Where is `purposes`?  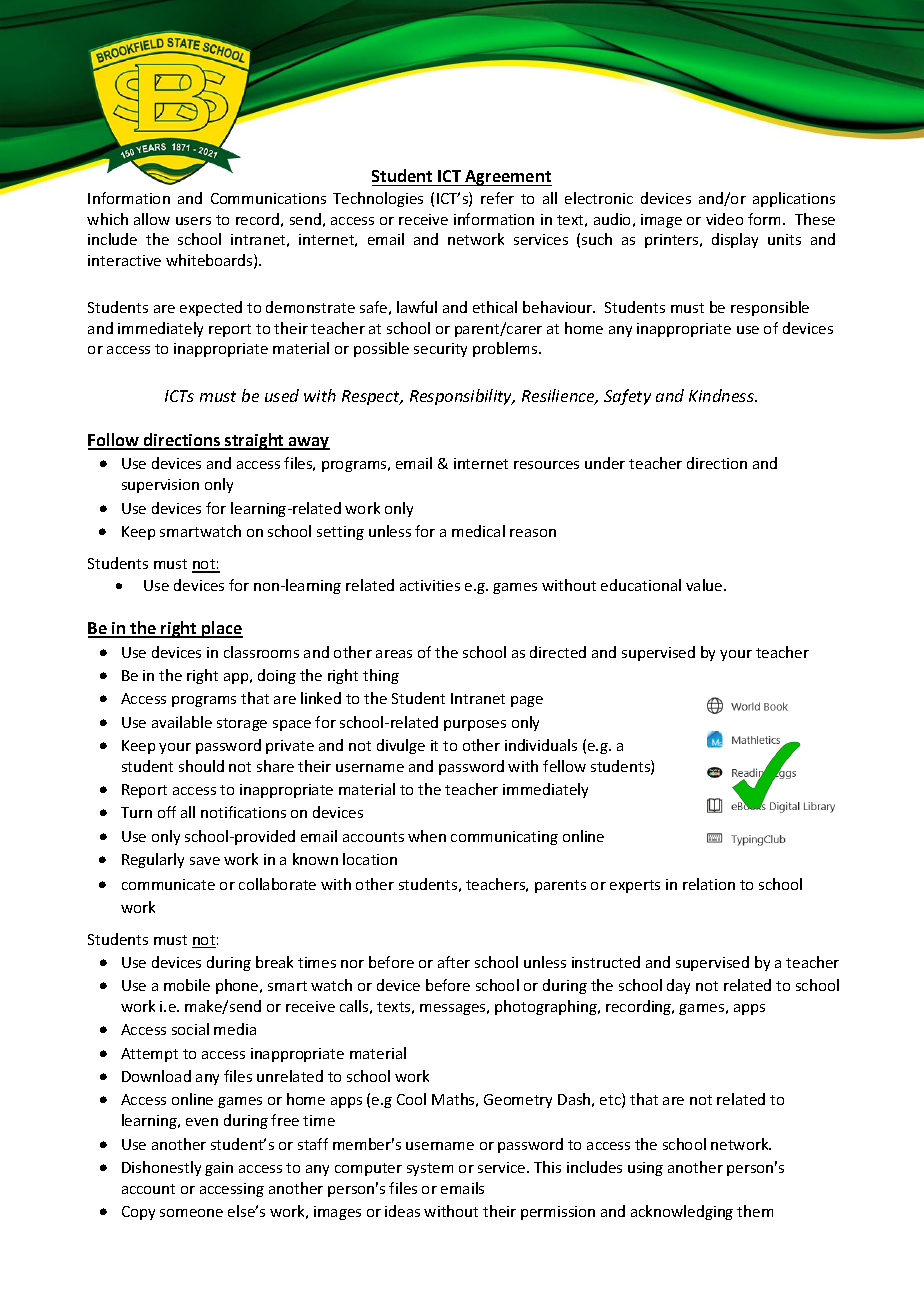 purposes is located at coordinates (475, 725).
